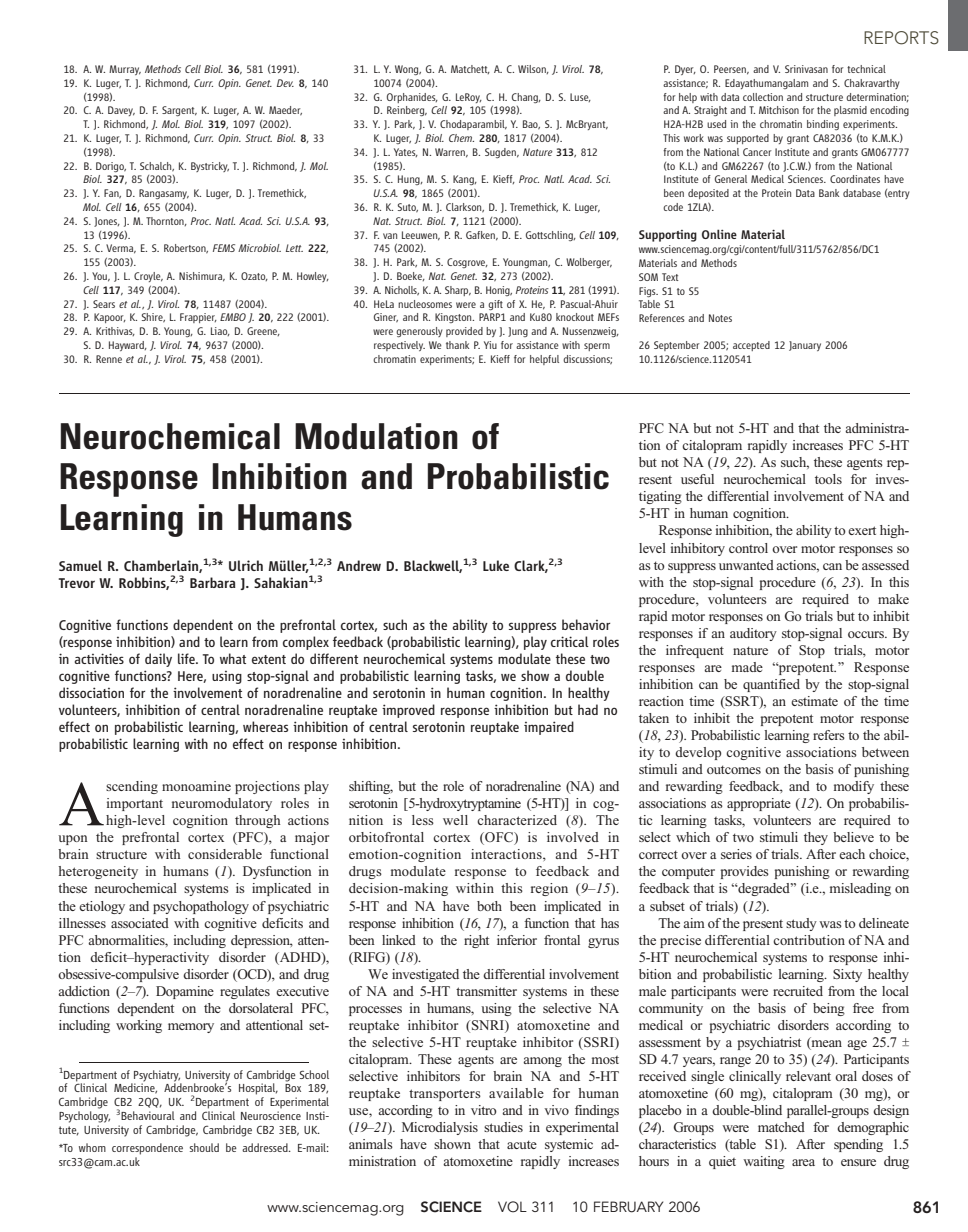 Image resolution: width=968 pixels, height=1232 pixels. Describe the element at coordinates (187, 658) in the screenshot. I see `life` at that location.
